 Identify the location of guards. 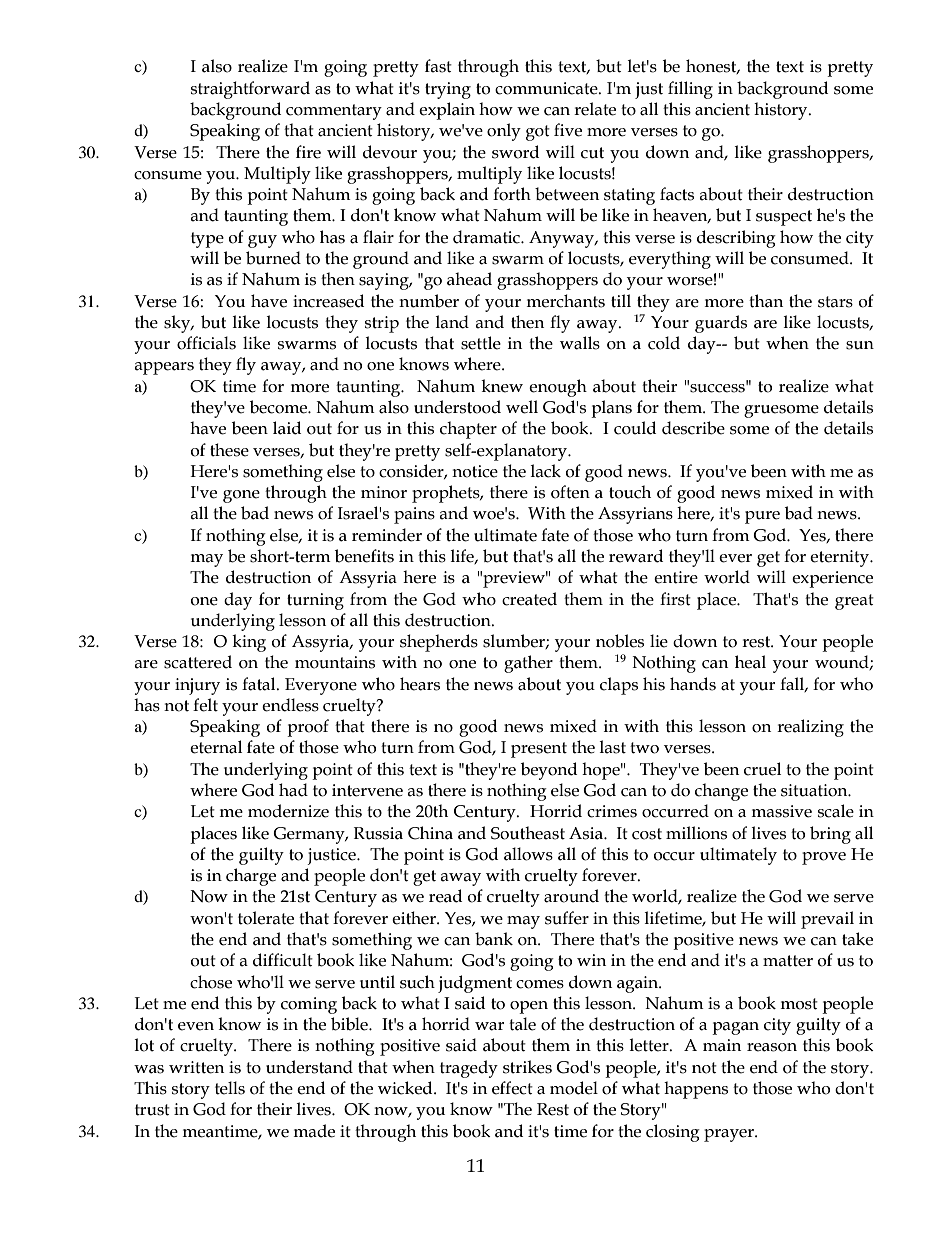
(721, 324).
